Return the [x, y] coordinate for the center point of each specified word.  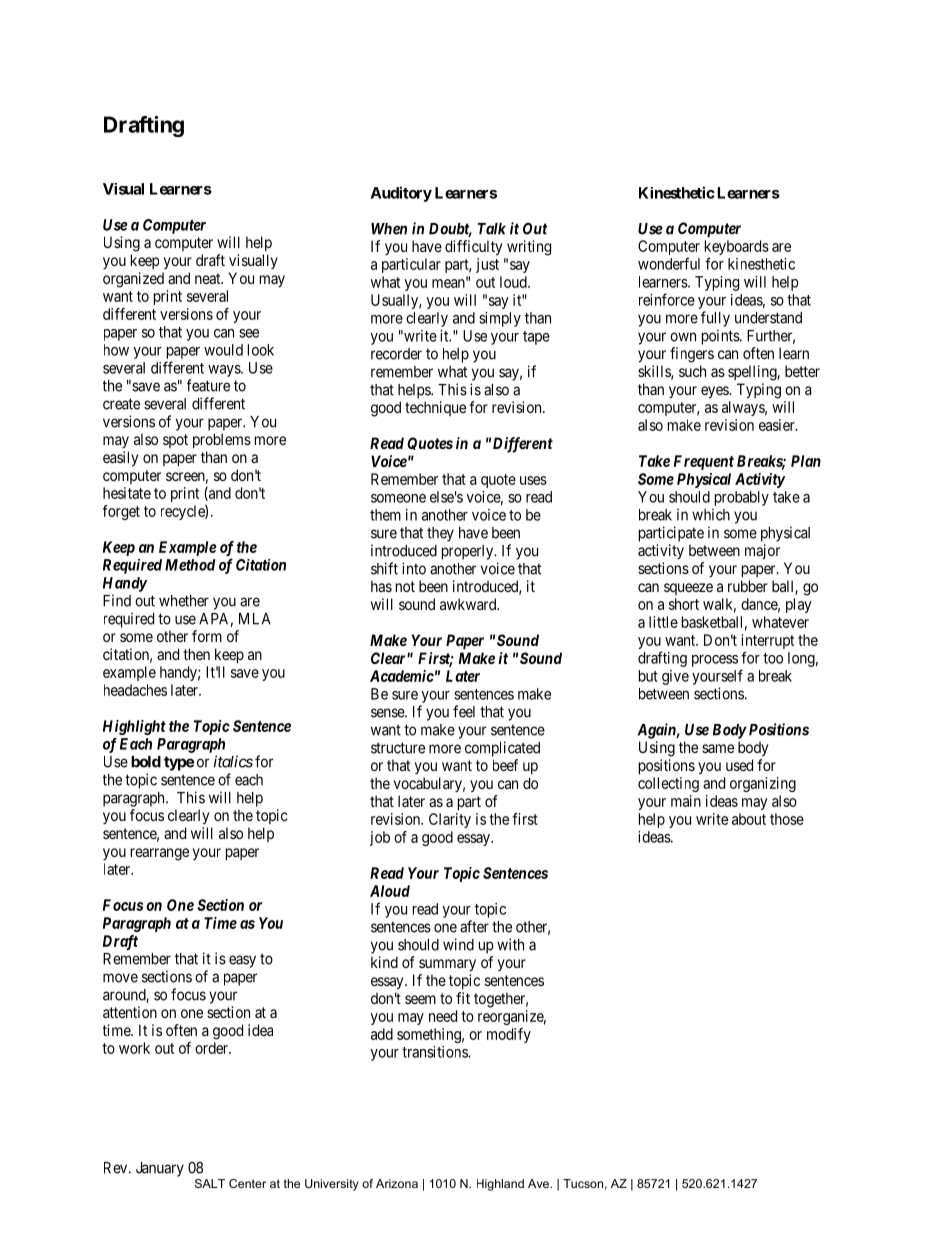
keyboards [737, 249]
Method [190, 565]
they [440, 534]
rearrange [160, 854]
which [711, 514]
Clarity [450, 820]
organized [133, 280]
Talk [492, 229]
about [749, 819]
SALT [210, 1183]
